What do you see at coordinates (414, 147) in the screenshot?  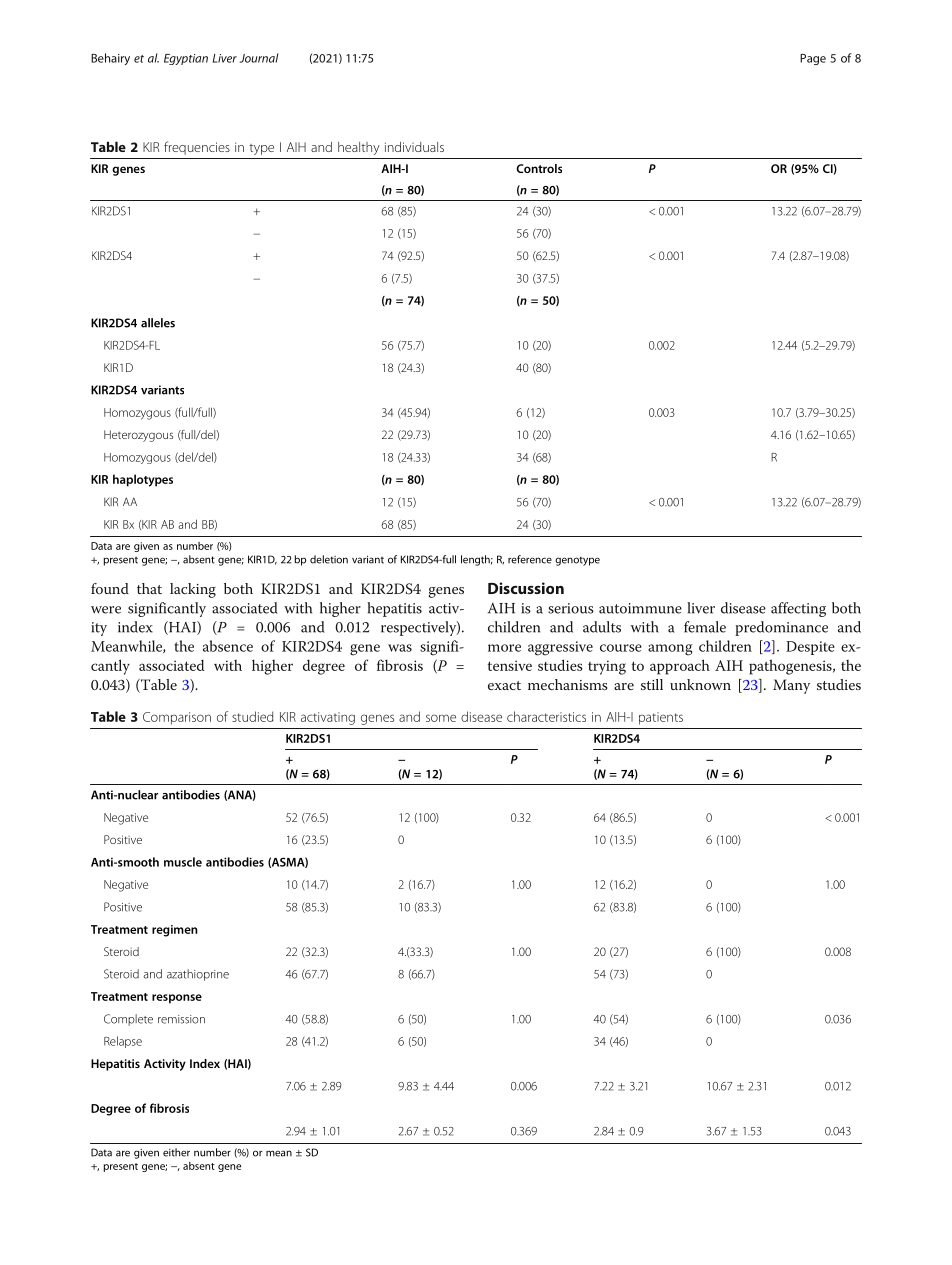 I see `individuals` at bounding box center [414, 147].
